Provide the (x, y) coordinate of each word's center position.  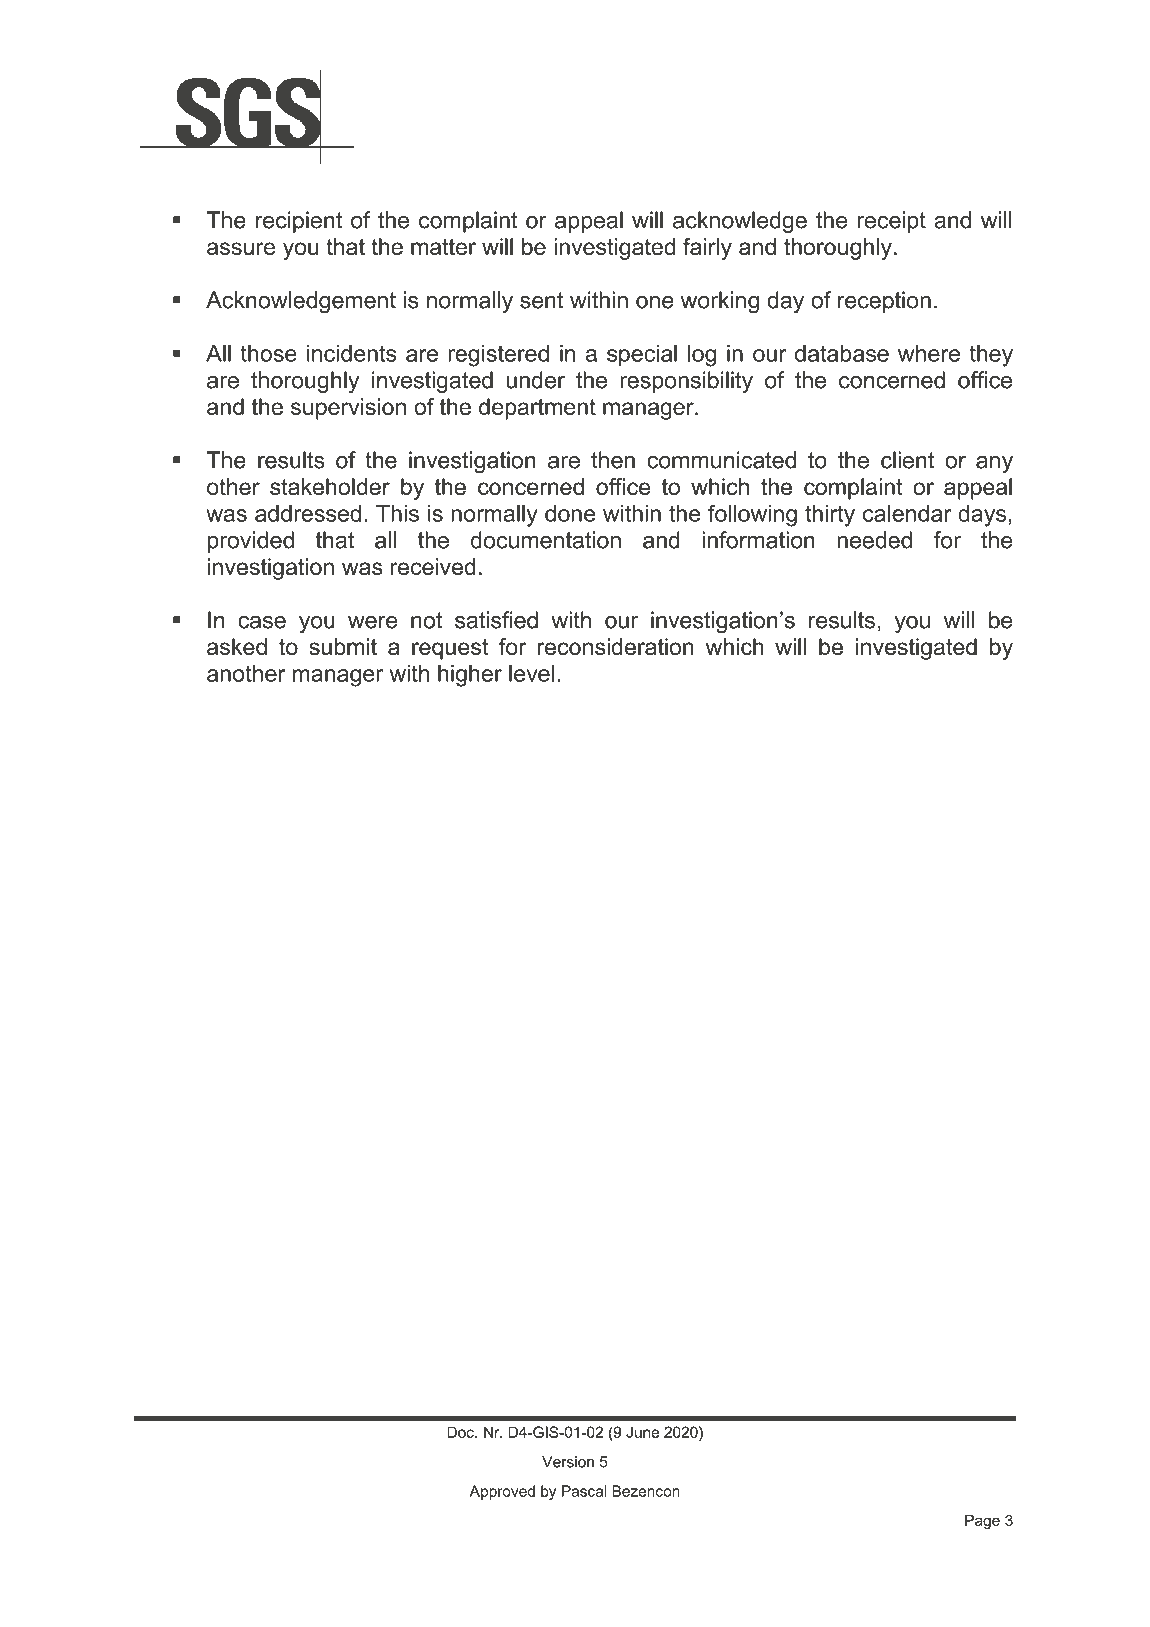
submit (343, 647)
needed (874, 540)
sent (542, 300)
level (532, 673)
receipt (891, 222)
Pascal (584, 1491)
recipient (299, 222)
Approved (502, 1492)
